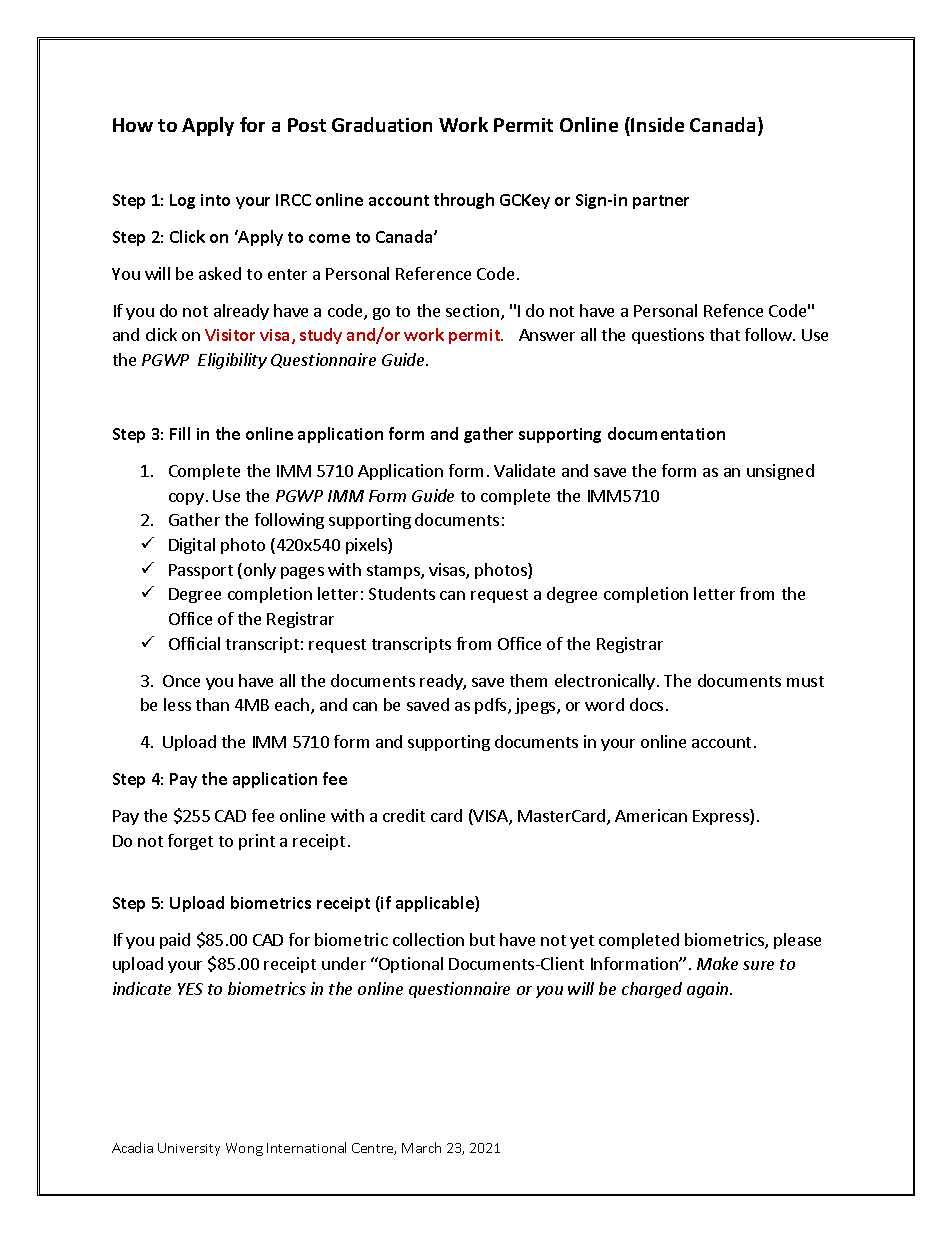 Image resolution: width=952 pixels, height=1233 pixels. Describe the element at coordinates (805, 681) in the screenshot. I see `must` at that location.
